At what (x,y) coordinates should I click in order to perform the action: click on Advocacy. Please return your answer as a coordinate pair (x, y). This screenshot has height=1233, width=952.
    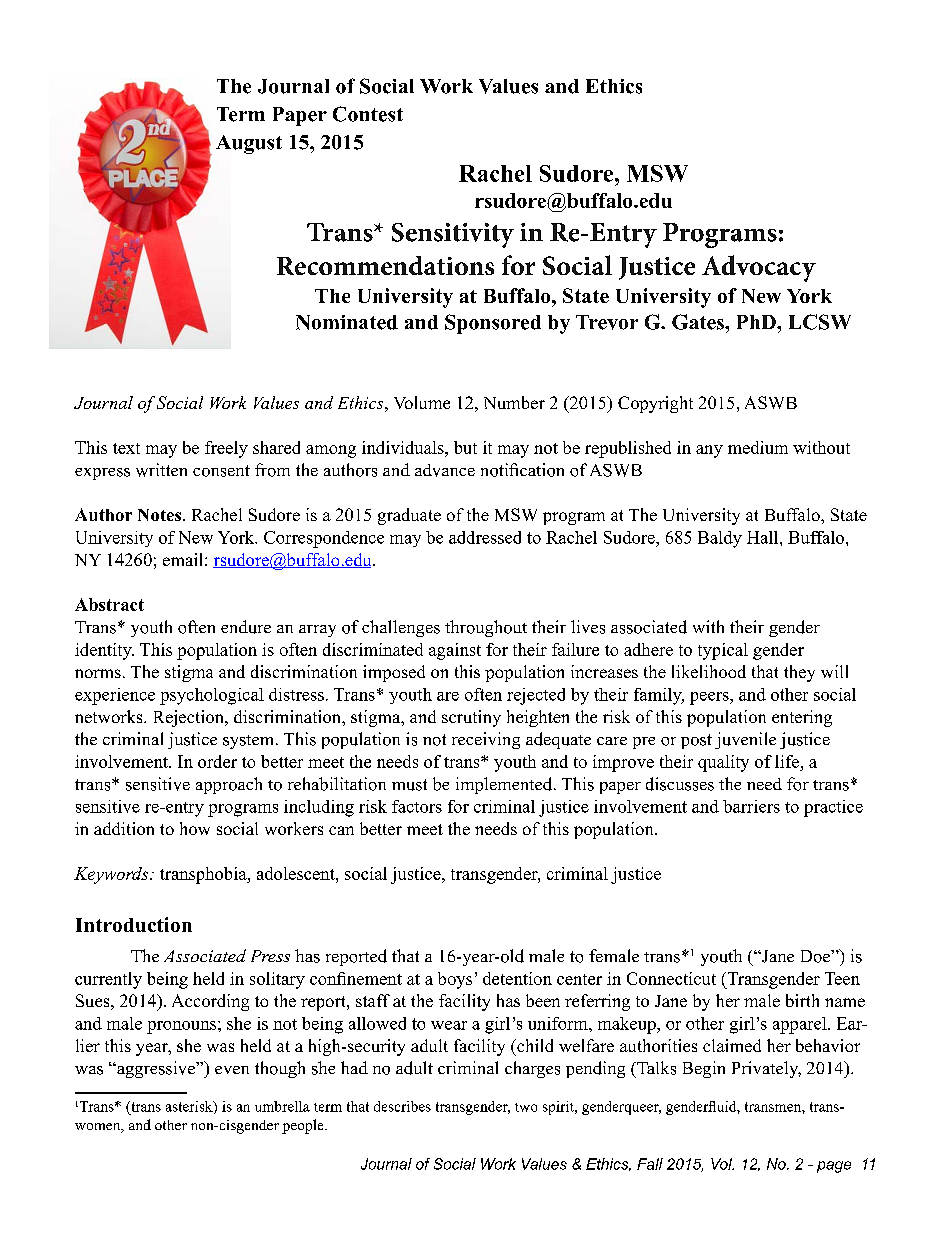
    Looking at the image, I should click on (759, 268).
